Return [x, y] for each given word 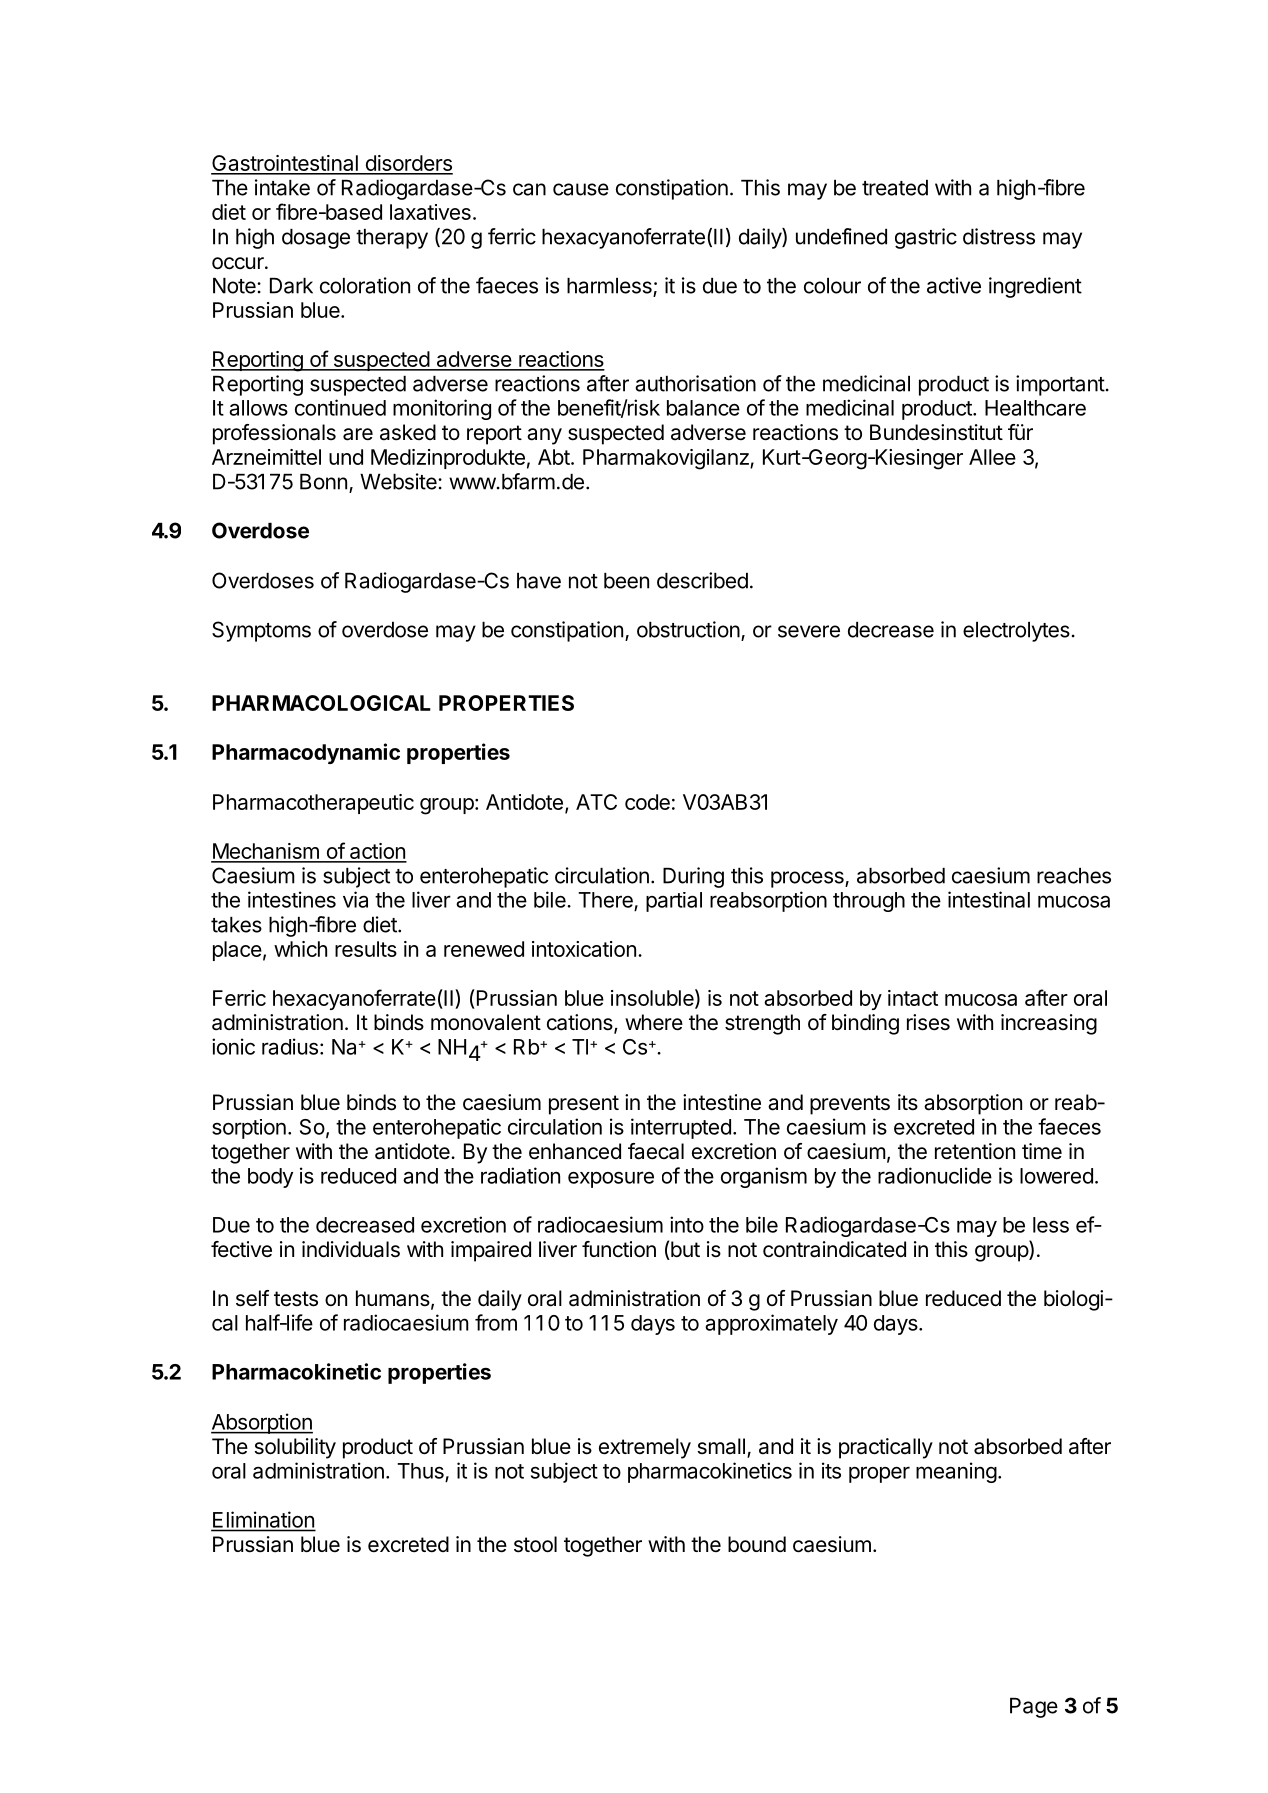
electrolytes [1016, 632]
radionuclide [935, 1175]
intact [913, 998]
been [626, 581]
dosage [316, 239]
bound [757, 1544]
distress [999, 236]
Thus [420, 1471]
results [366, 949]
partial [674, 902]
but [684, 1250]
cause [581, 189]
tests [296, 1299]
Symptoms [261, 631]
